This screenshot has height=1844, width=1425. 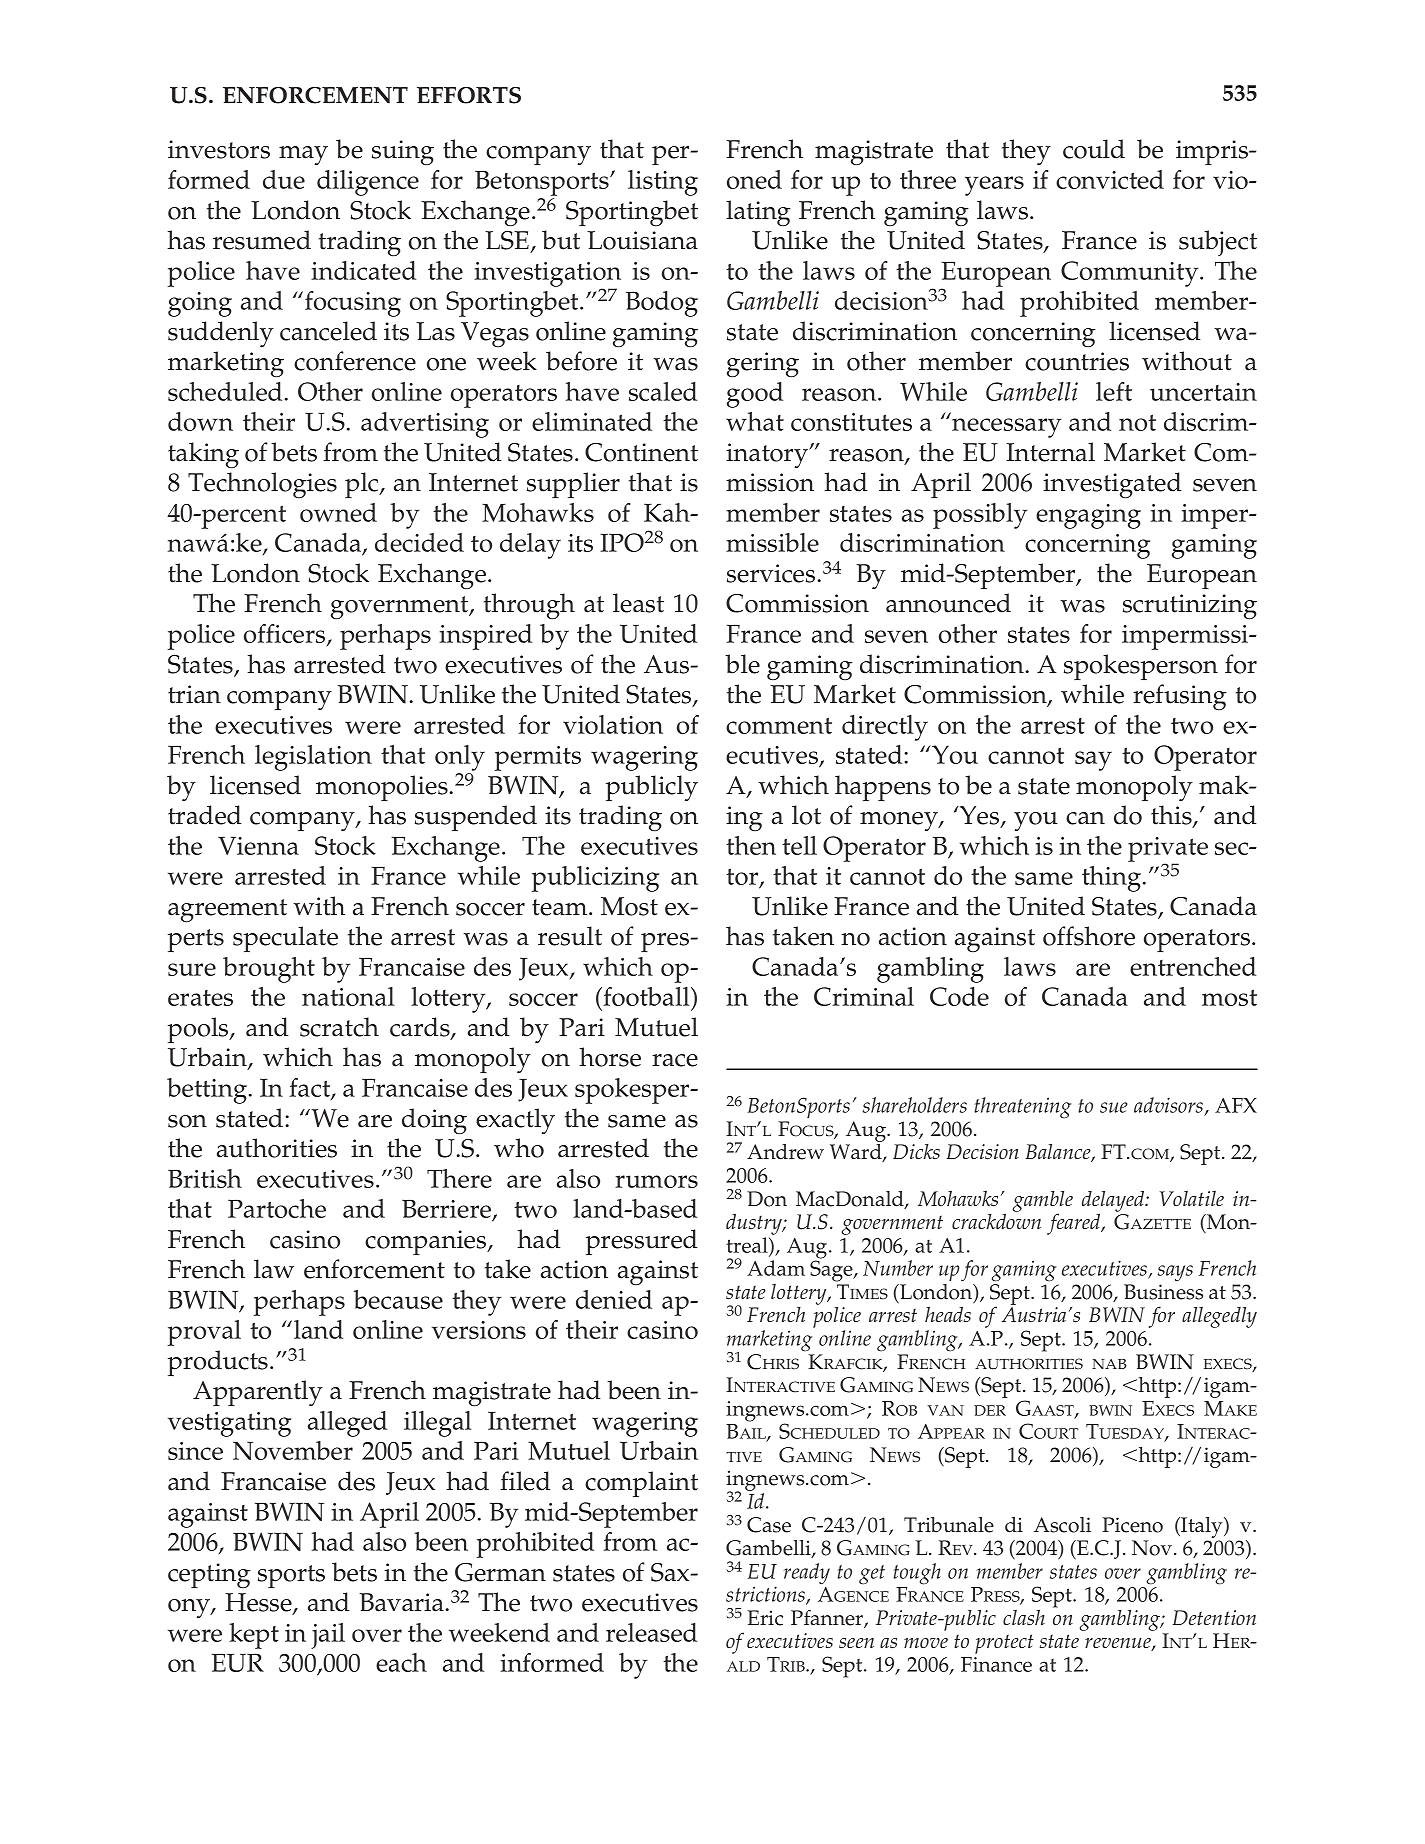 What do you see at coordinates (1094, 149) in the screenshot?
I see `could` at bounding box center [1094, 149].
